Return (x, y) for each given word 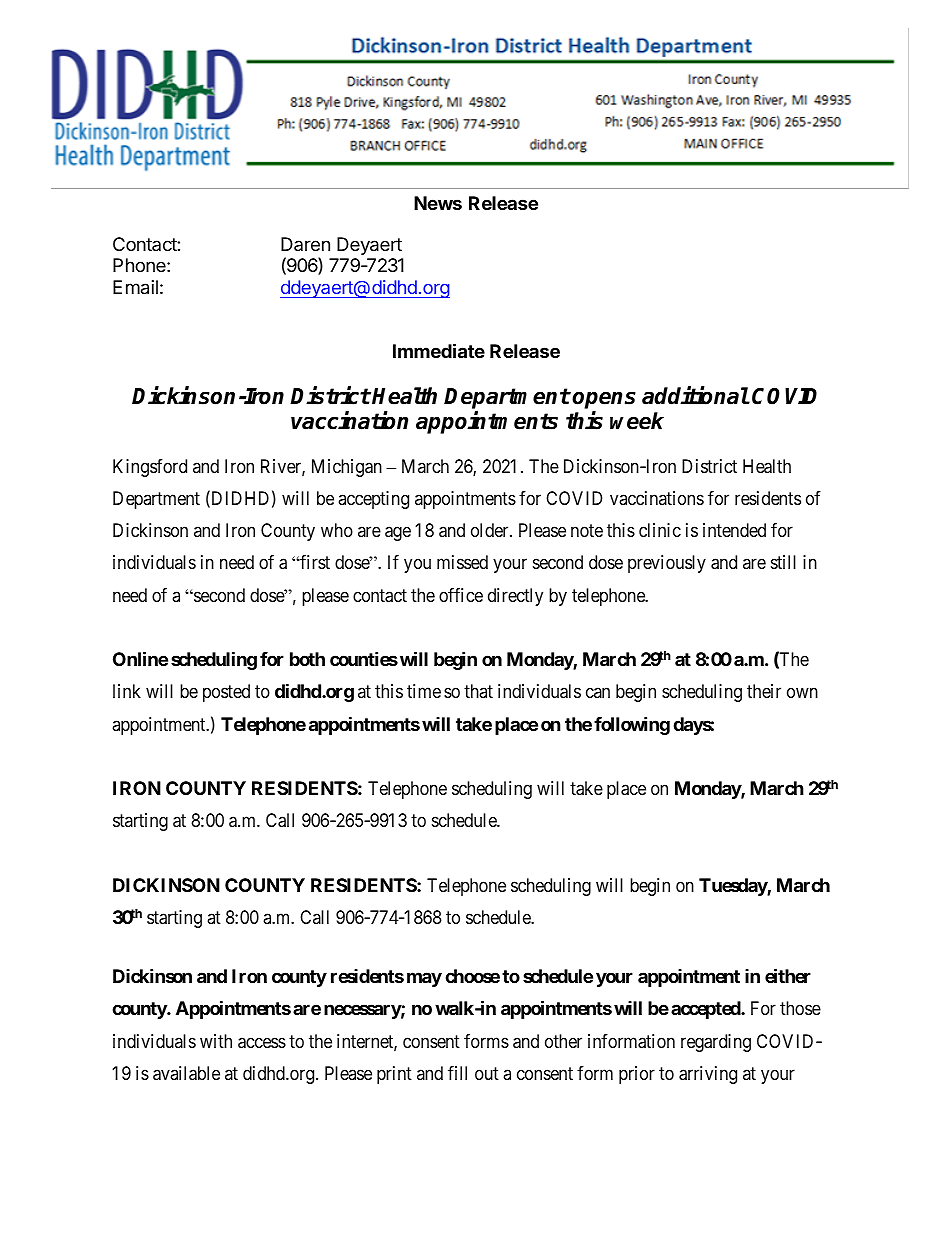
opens (604, 401)
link (127, 691)
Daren (305, 244)
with (216, 1041)
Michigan (347, 468)
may (424, 979)
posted (226, 693)
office (461, 595)
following (632, 725)
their (764, 691)
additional (695, 395)
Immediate (439, 350)
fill (457, 1073)
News (438, 203)
